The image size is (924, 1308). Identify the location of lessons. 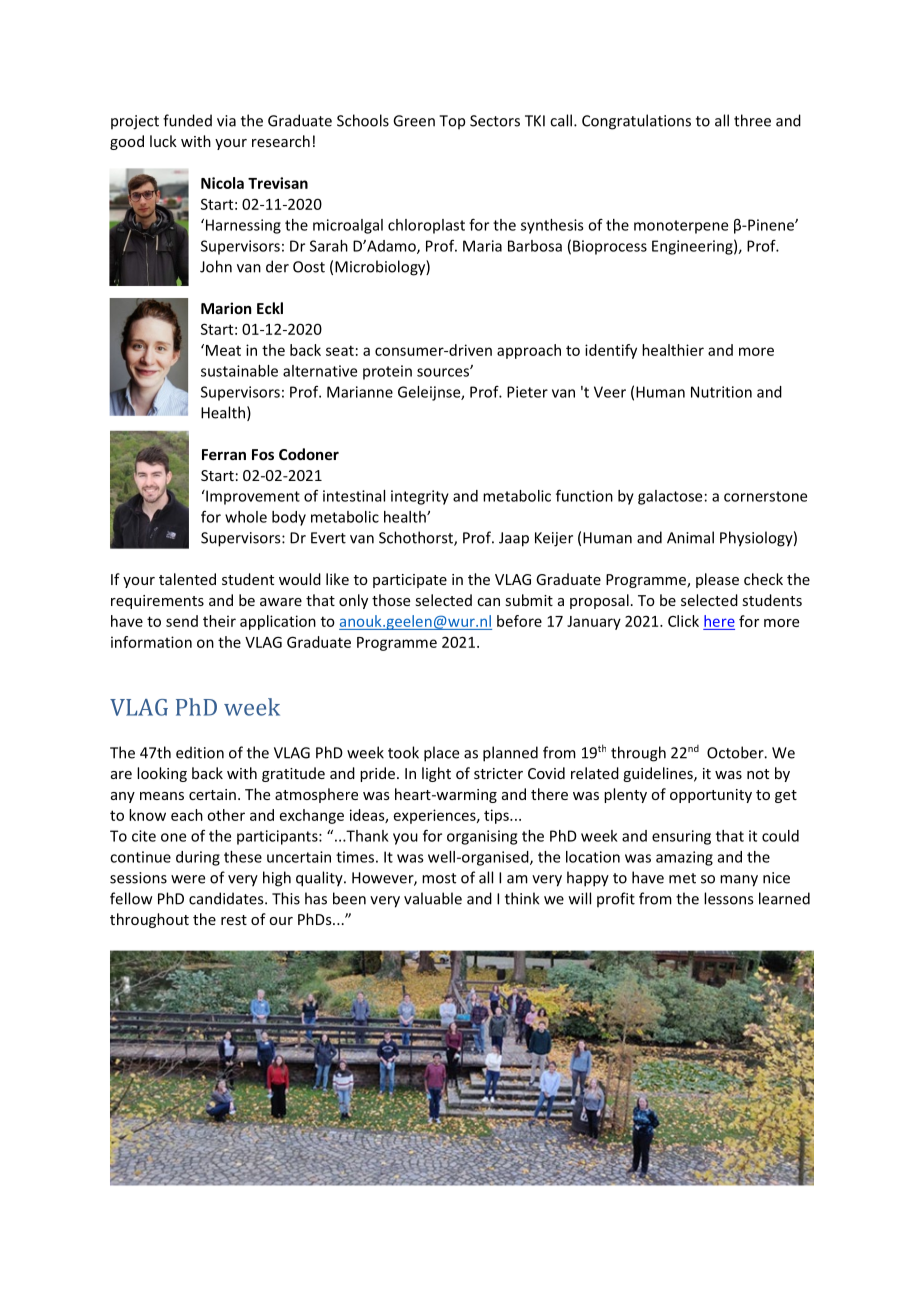
(728, 898).
